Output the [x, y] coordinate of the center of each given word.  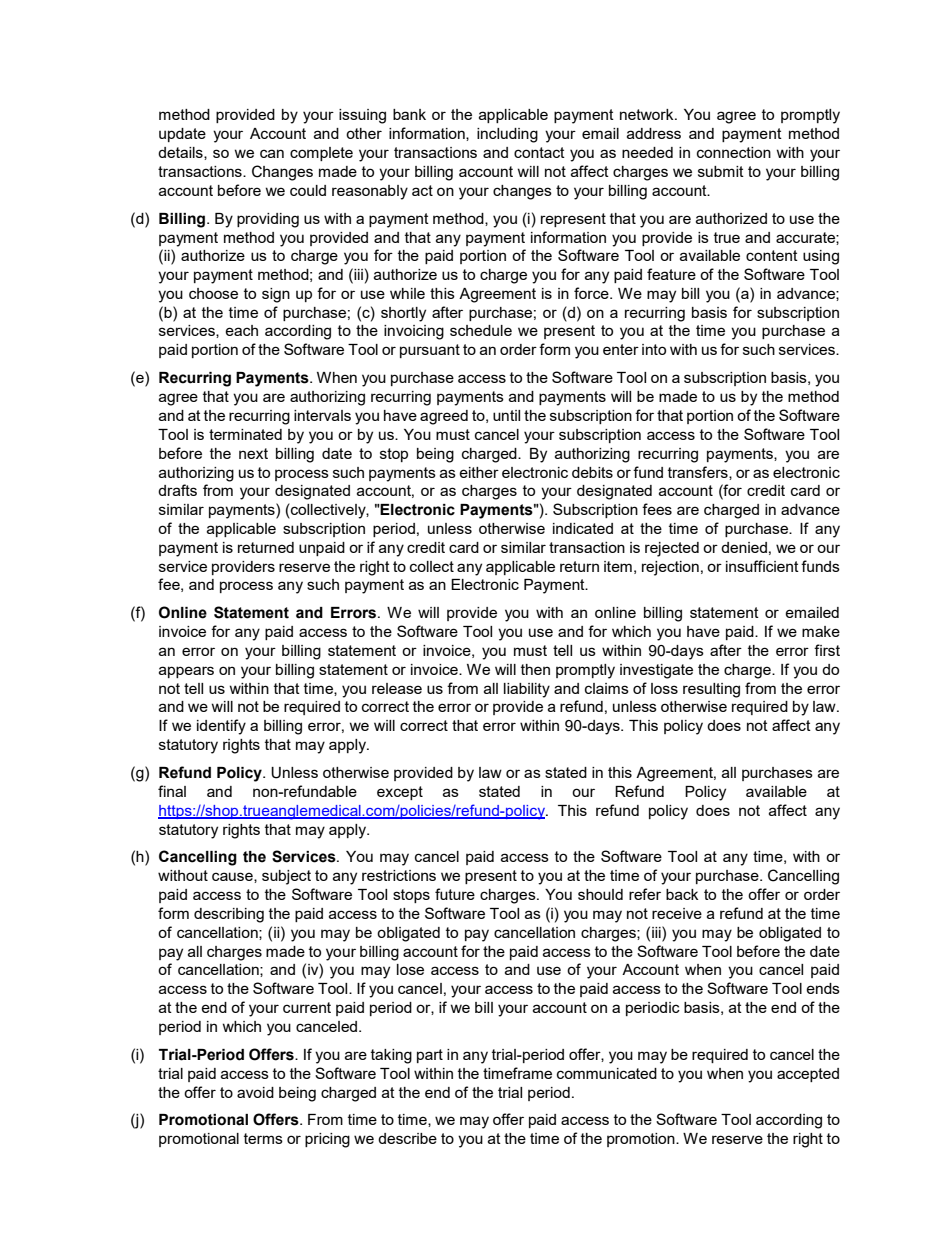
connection [734, 152]
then [535, 669]
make [821, 631]
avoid [255, 1092]
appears [186, 672]
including [507, 135]
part [430, 1056]
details [181, 153]
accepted [808, 1075]
